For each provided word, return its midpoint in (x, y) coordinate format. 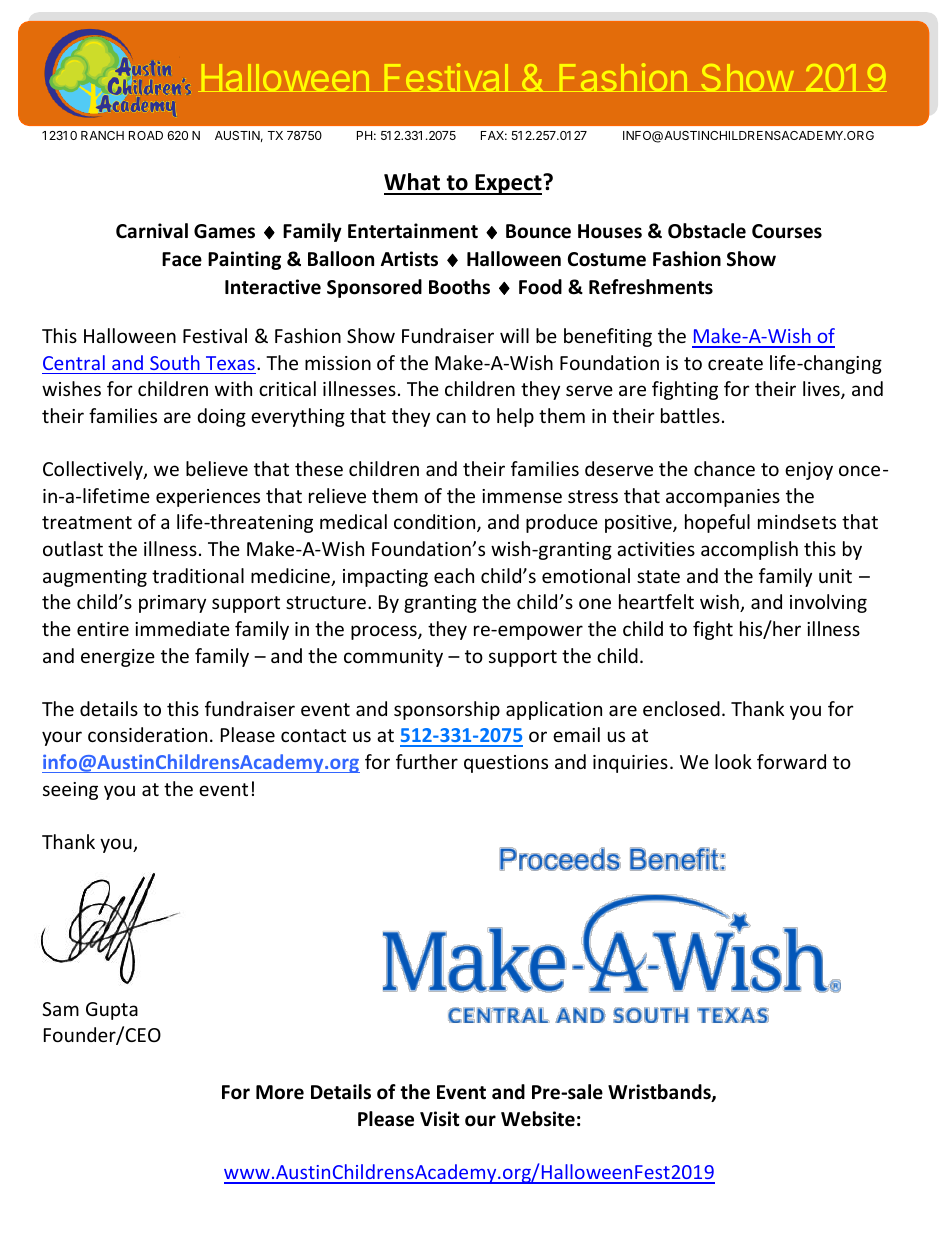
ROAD (146, 135)
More (280, 1092)
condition (436, 523)
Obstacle (707, 231)
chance (724, 468)
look (733, 761)
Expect (508, 184)
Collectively (94, 470)
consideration (147, 734)
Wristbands (660, 1093)
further (427, 761)
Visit (439, 1119)
